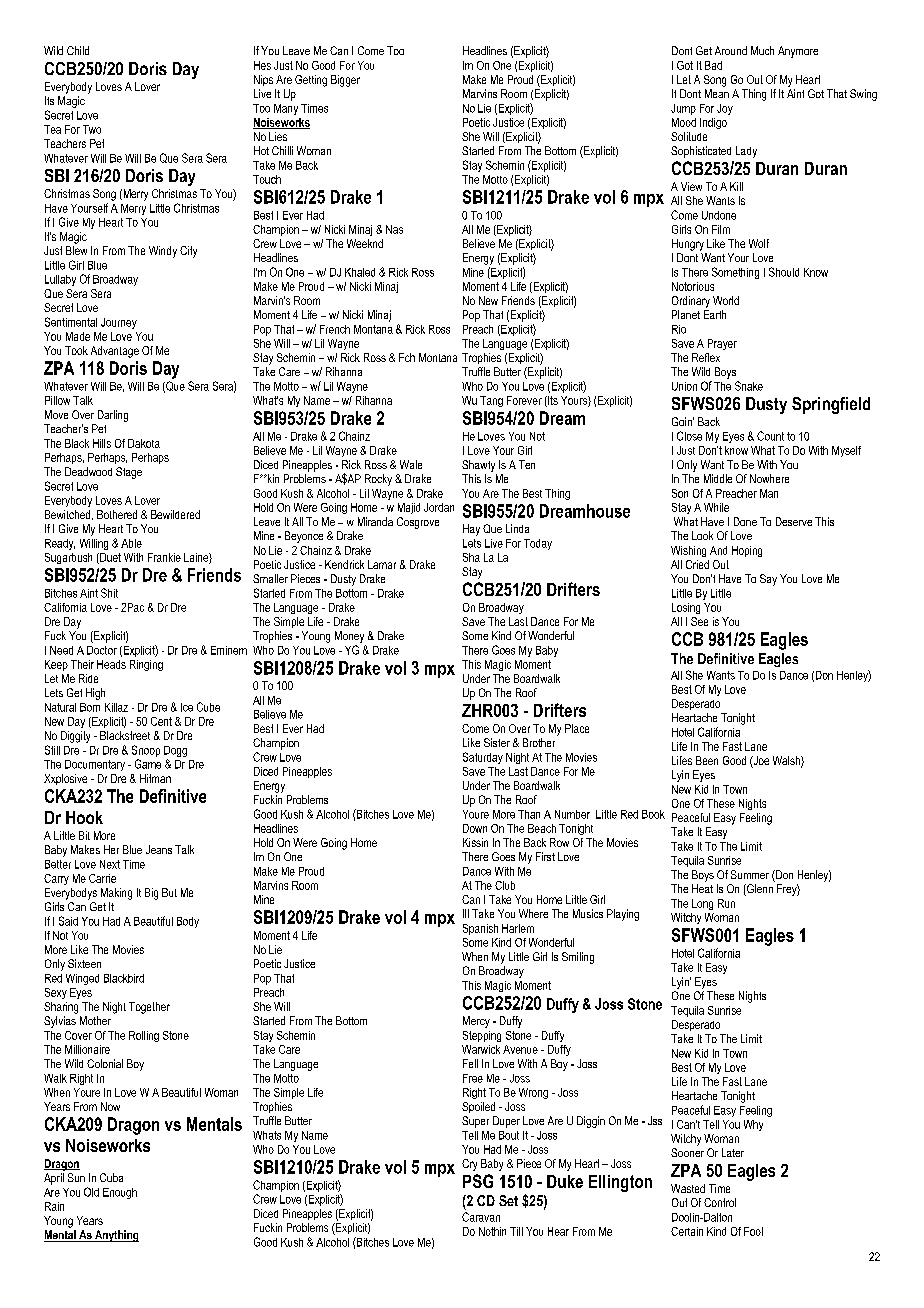  Describe the element at coordinates (146, 665) in the screenshot. I see `Ringing` at that location.
